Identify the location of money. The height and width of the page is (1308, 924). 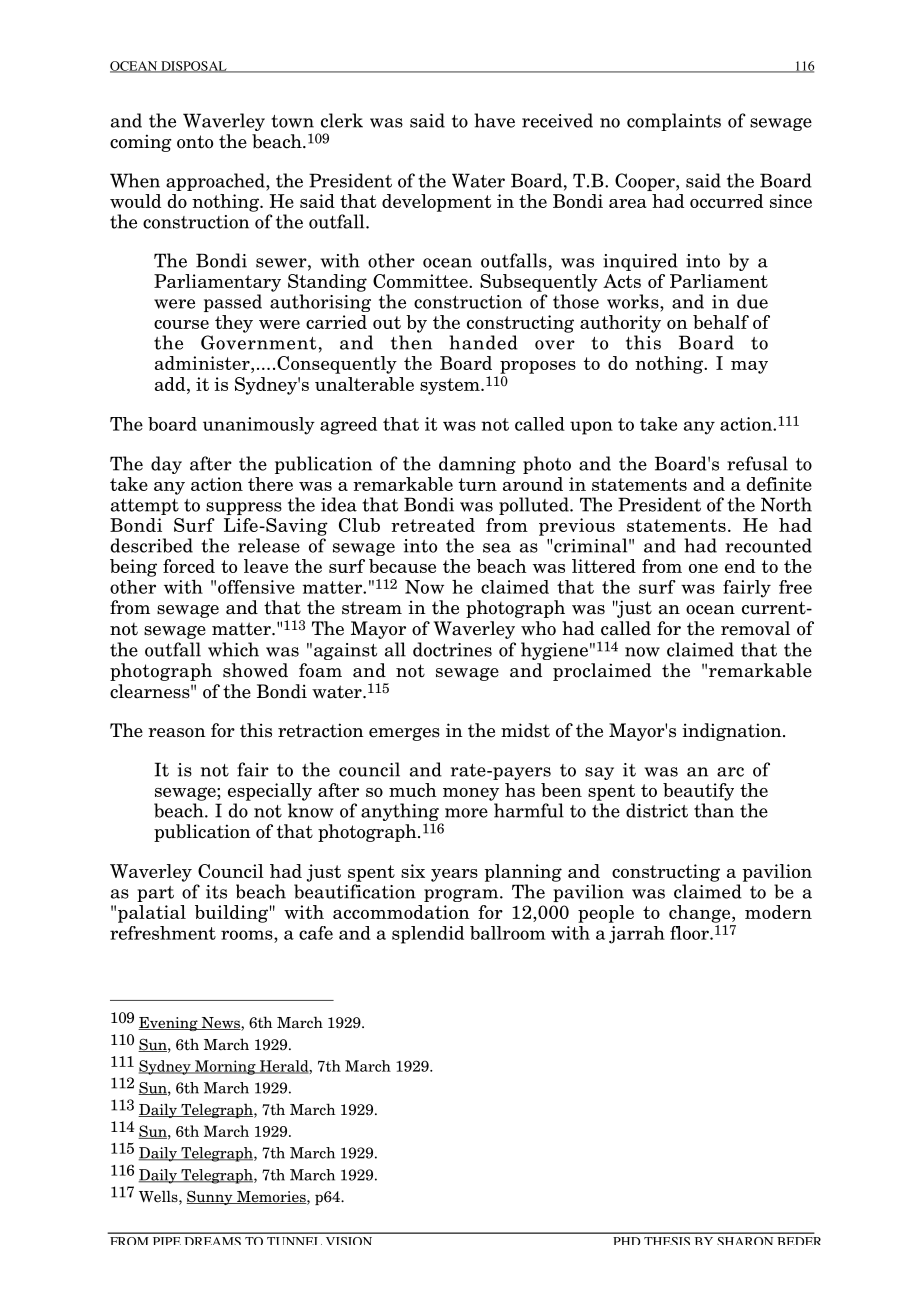
(471, 794).
